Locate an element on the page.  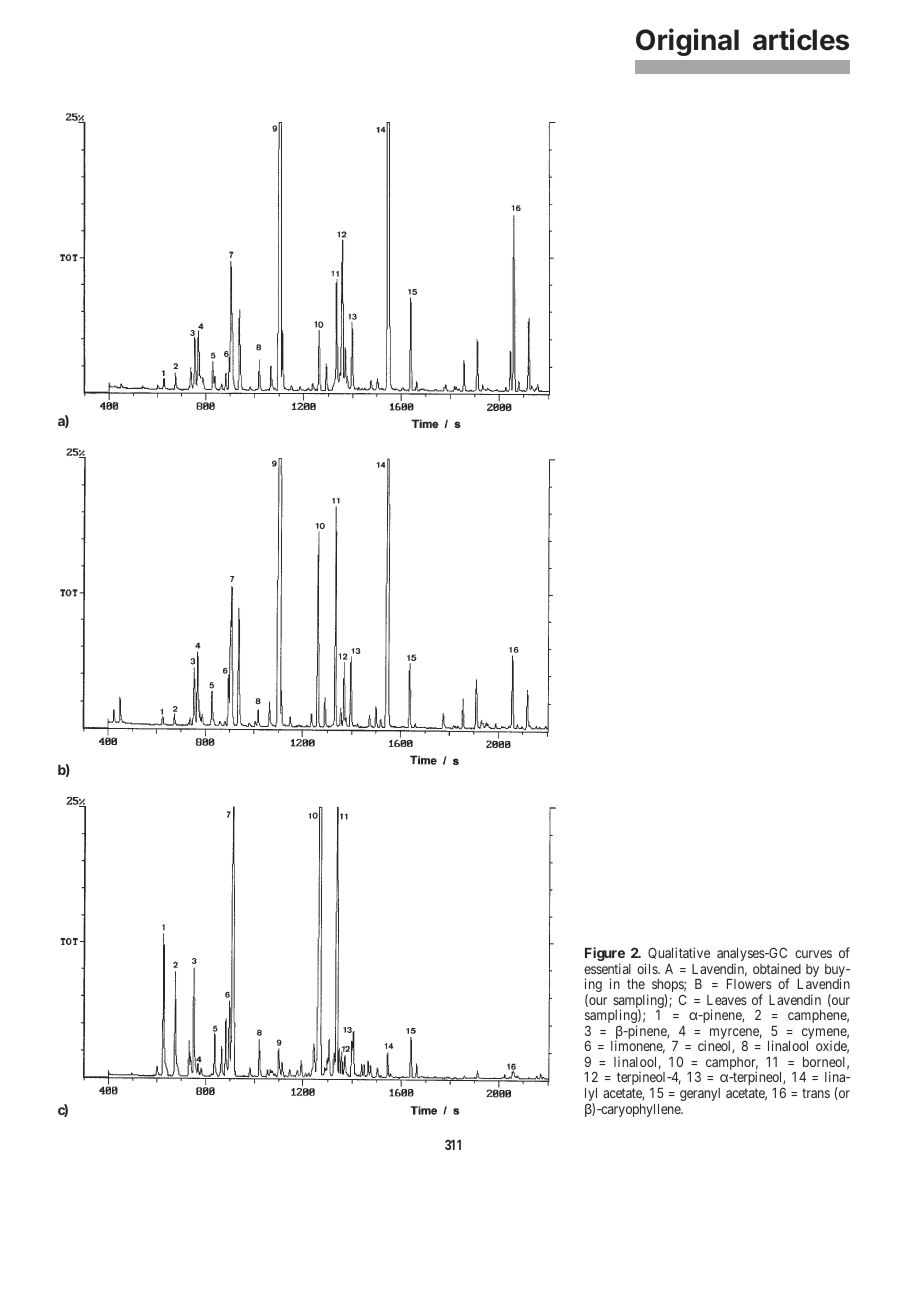
Flowers is located at coordinates (749, 984).
